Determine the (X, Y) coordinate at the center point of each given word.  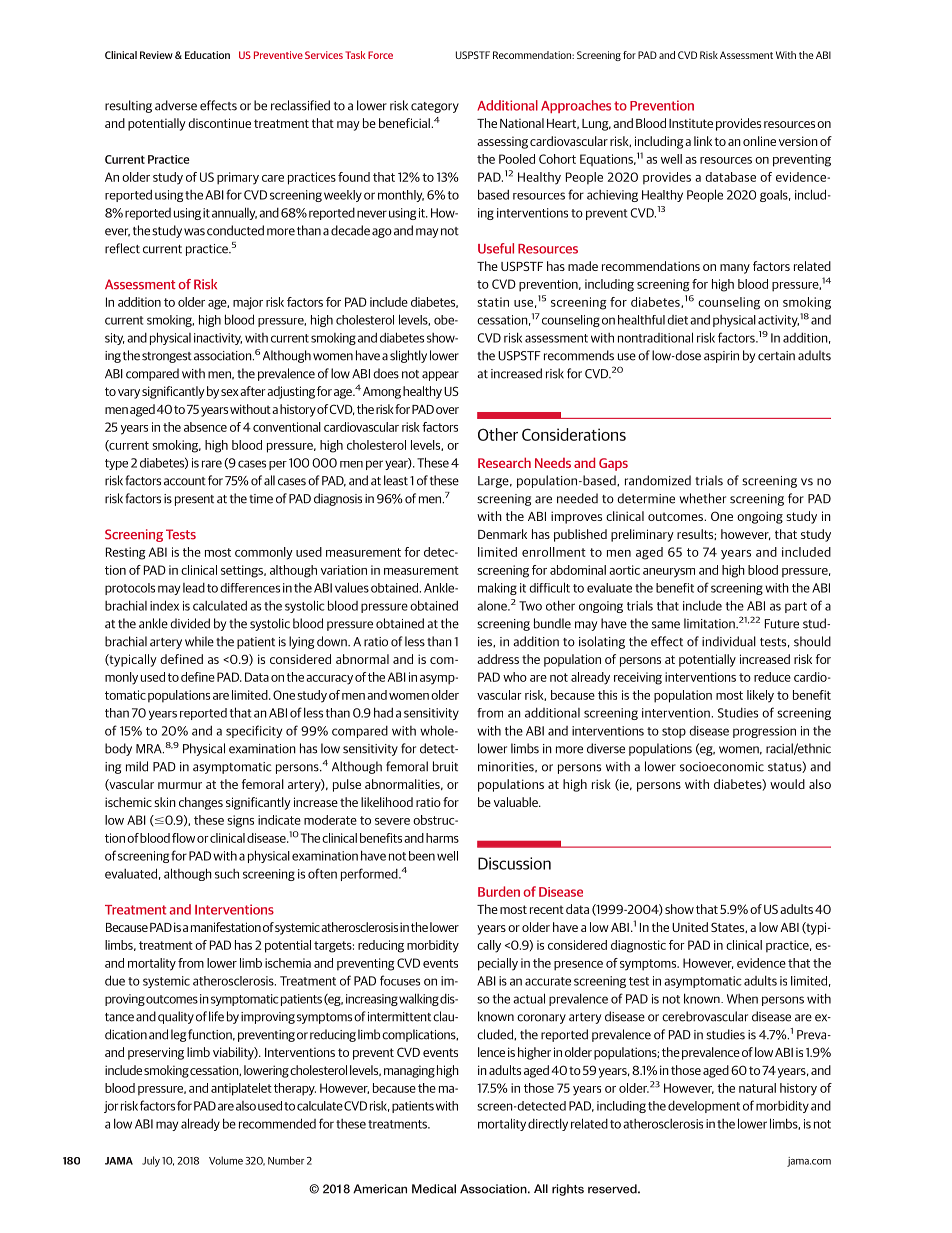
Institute (691, 123)
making (497, 589)
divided (190, 623)
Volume (226, 1160)
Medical (434, 1189)
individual (729, 641)
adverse (176, 105)
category (435, 107)
